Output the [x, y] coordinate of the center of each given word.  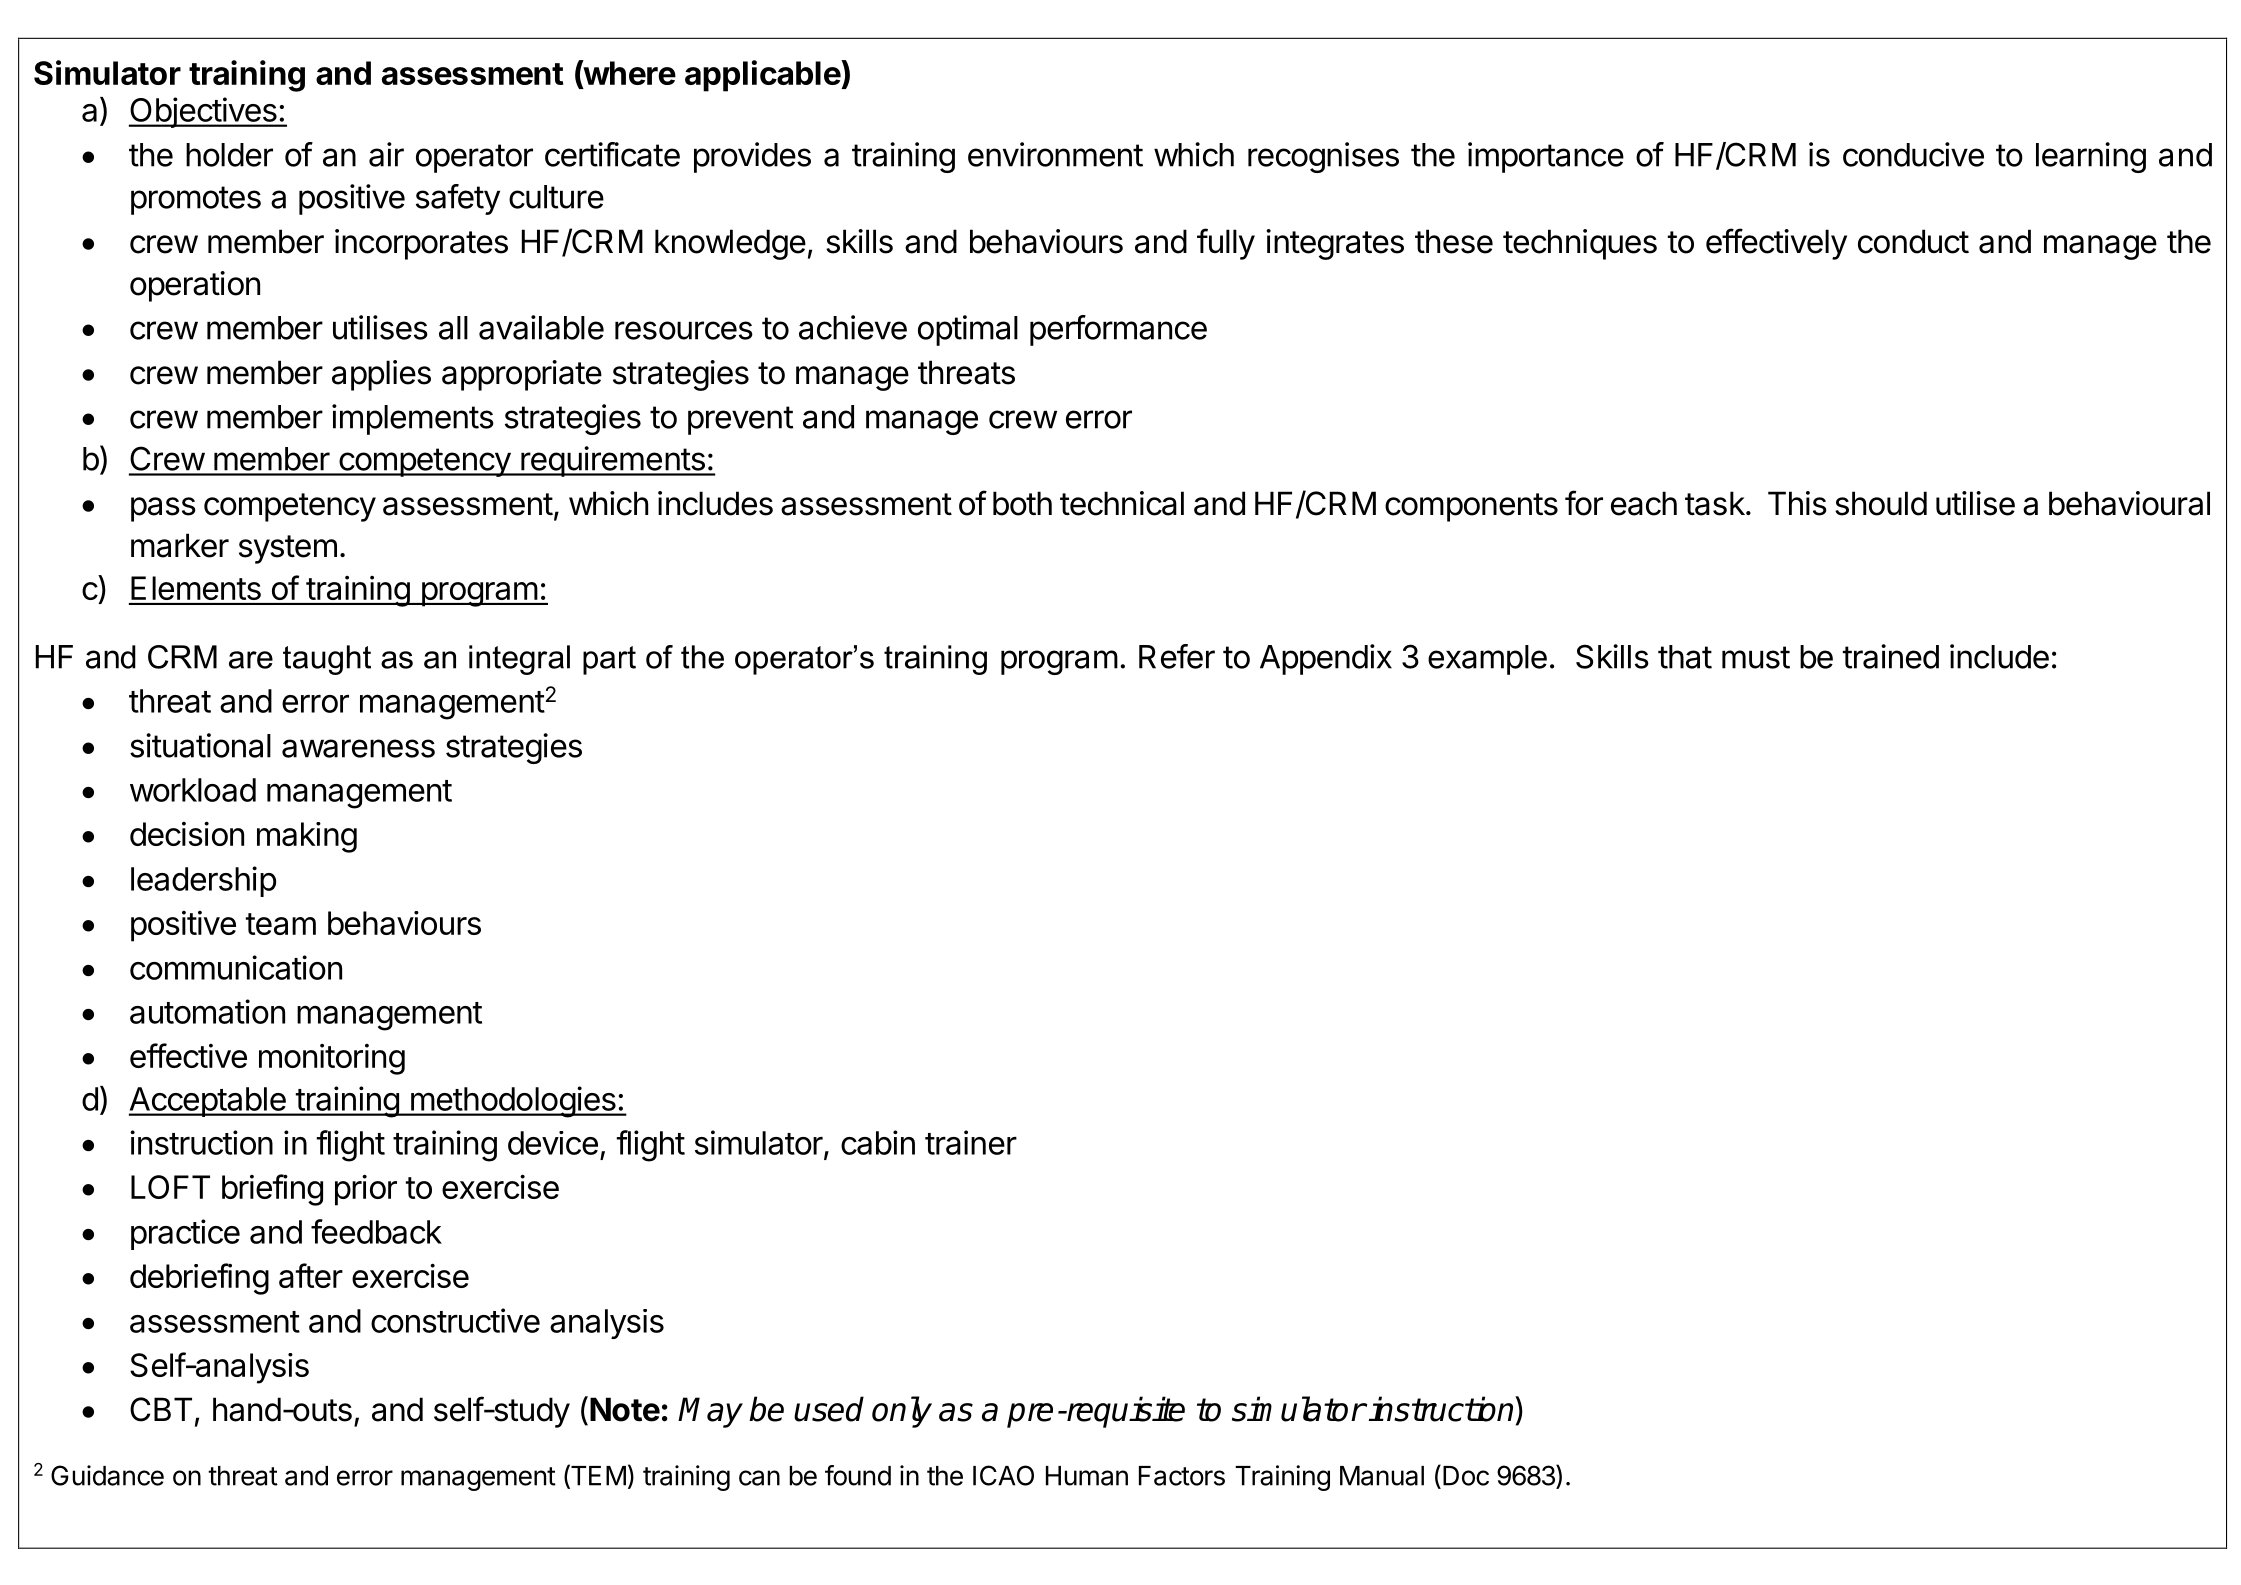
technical [1122, 503]
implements [413, 419]
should [1881, 503]
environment [1055, 154]
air [386, 154]
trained [1891, 656]
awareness [358, 748]
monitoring [332, 1059]
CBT [161, 1409]
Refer [1177, 656]
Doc [1466, 1476]
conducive [1913, 154]
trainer [971, 1142]
